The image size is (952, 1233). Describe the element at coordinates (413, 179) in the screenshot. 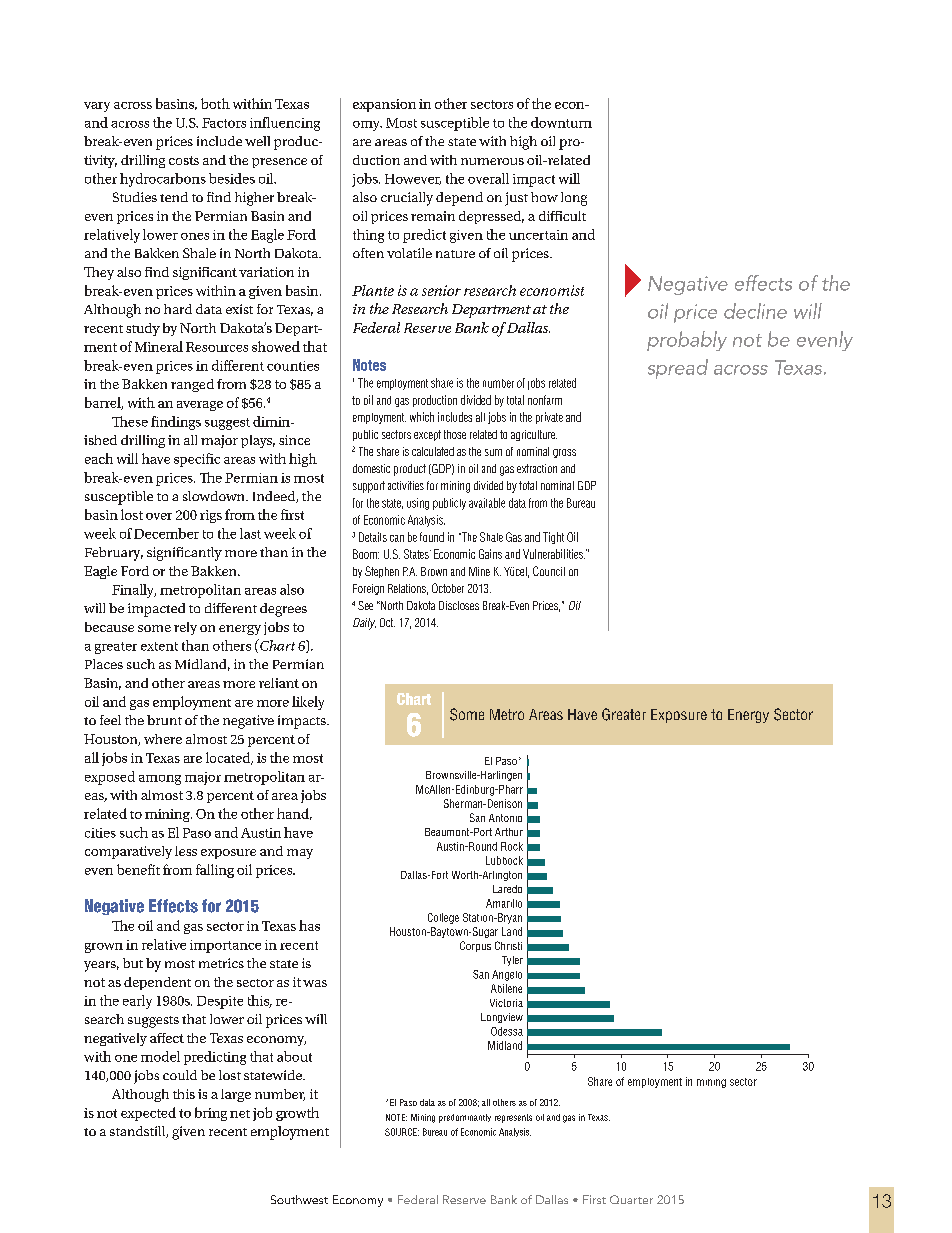

I see `However` at that location.
